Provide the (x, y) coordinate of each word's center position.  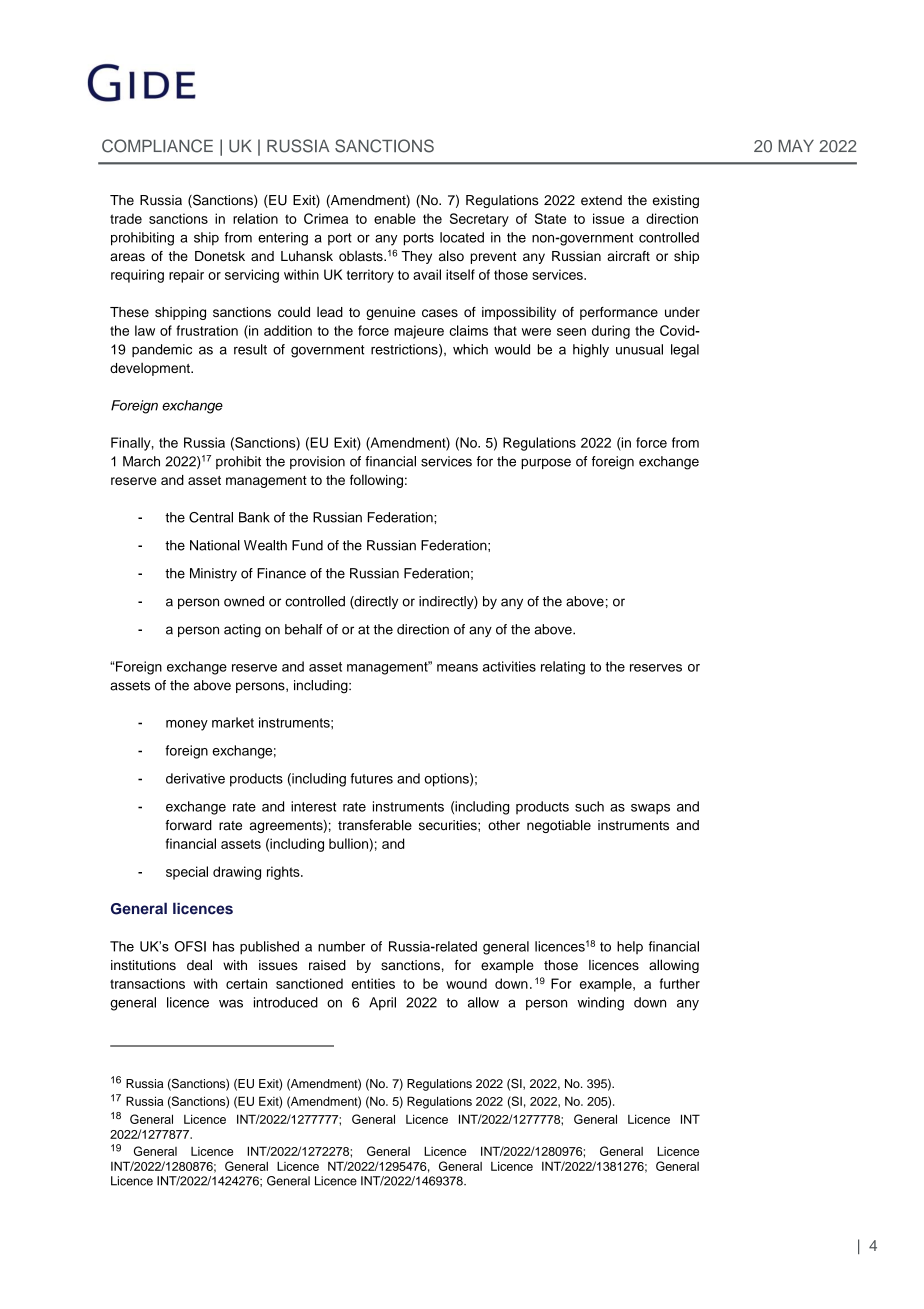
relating (563, 668)
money (187, 725)
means (457, 668)
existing (676, 201)
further (680, 983)
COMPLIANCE (157, 146)
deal (199, 965)
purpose (546, 463)
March (141, 461)
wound (466, 983)
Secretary (479, 220)
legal (685, 351)
